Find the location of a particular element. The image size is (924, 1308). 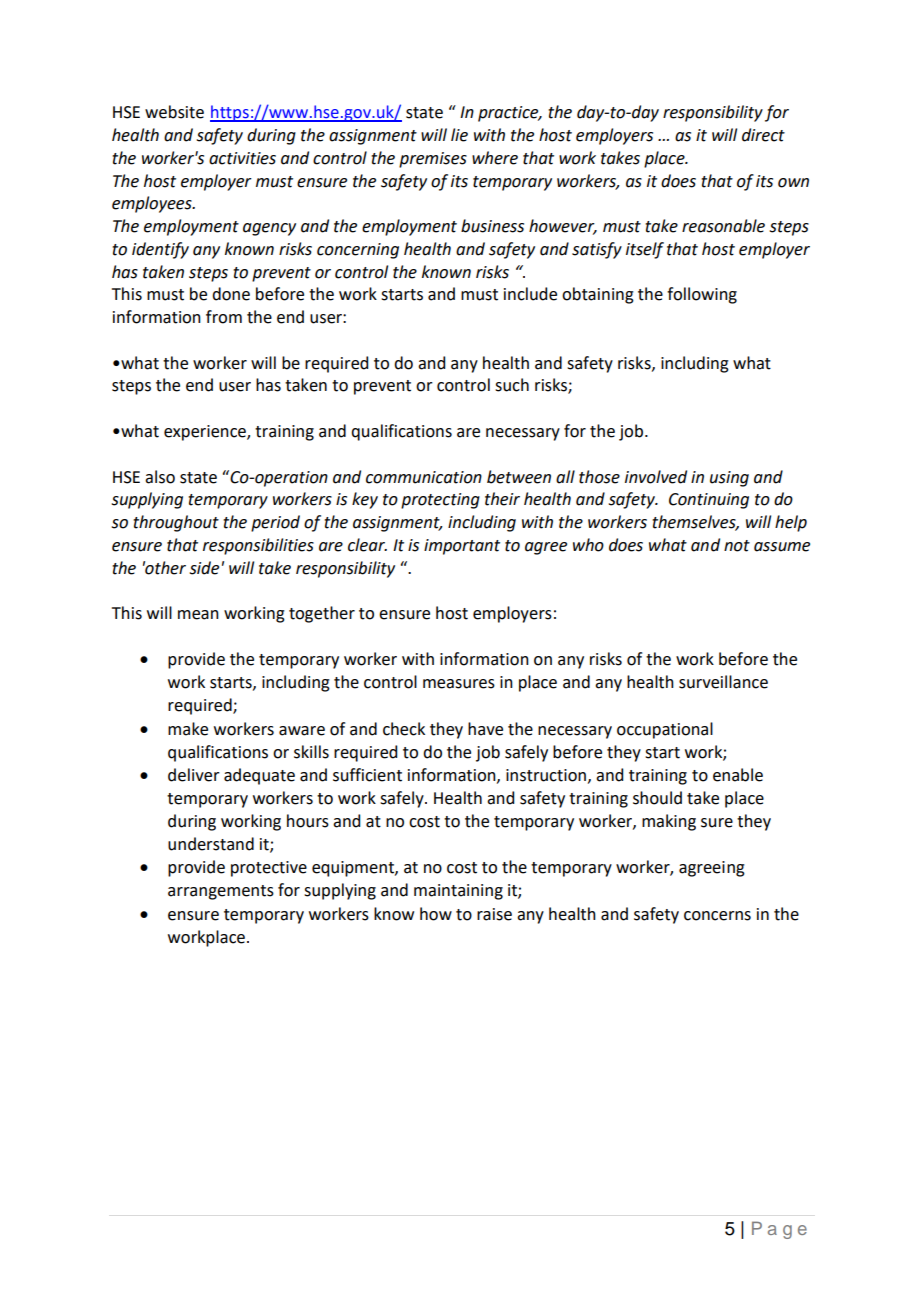

direct is located at coordinates (763, 135).
